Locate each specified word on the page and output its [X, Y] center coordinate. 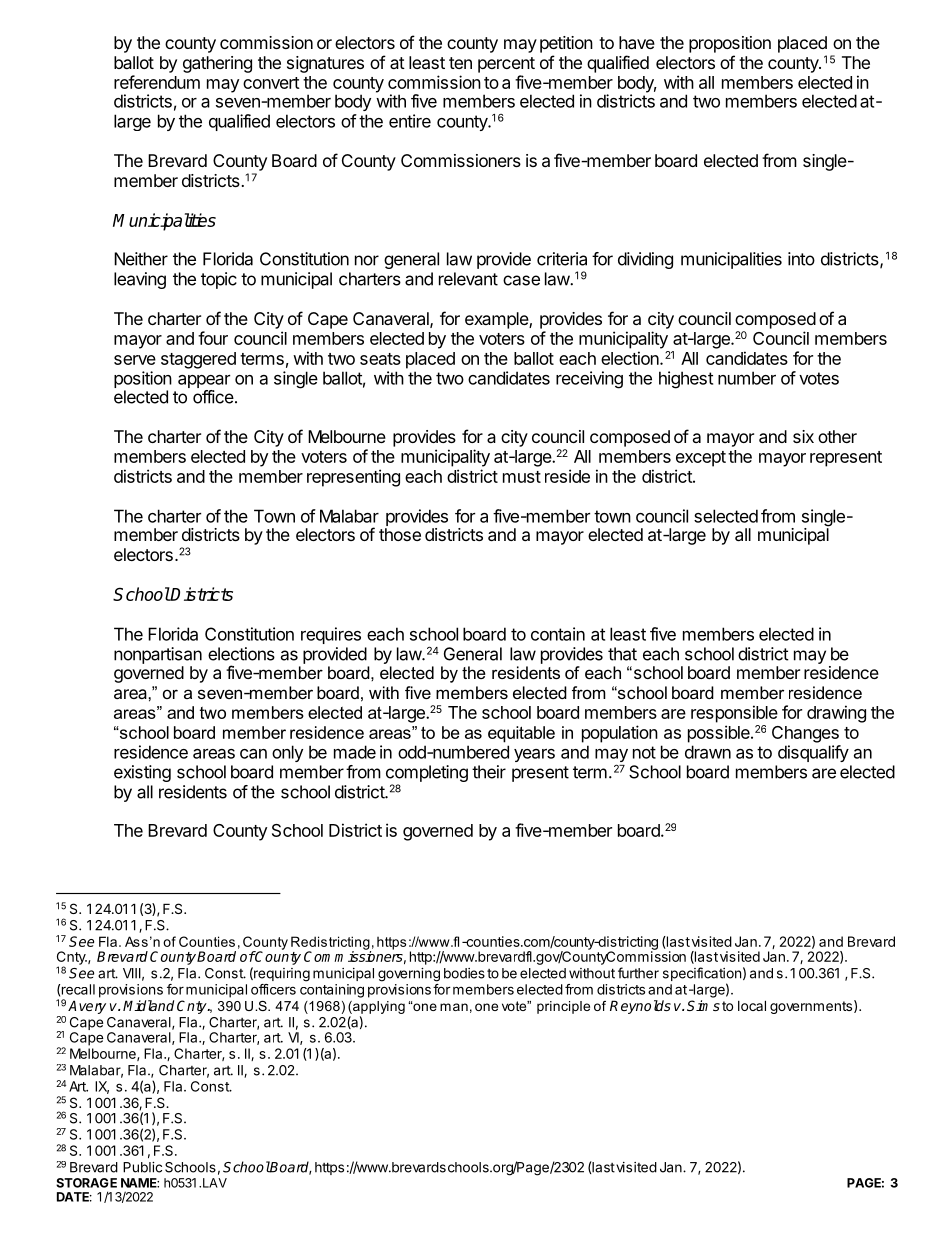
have [637, 42]
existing [142, 773]
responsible [734, 714]
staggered [198, 360]
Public [142, 1167]
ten [460, 63]
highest [686, 380]
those [400, 534]
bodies [464, 973]
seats [380, 359]
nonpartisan [158, 655]
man [454, 1007]
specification [702, 975]
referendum [157, 82]
